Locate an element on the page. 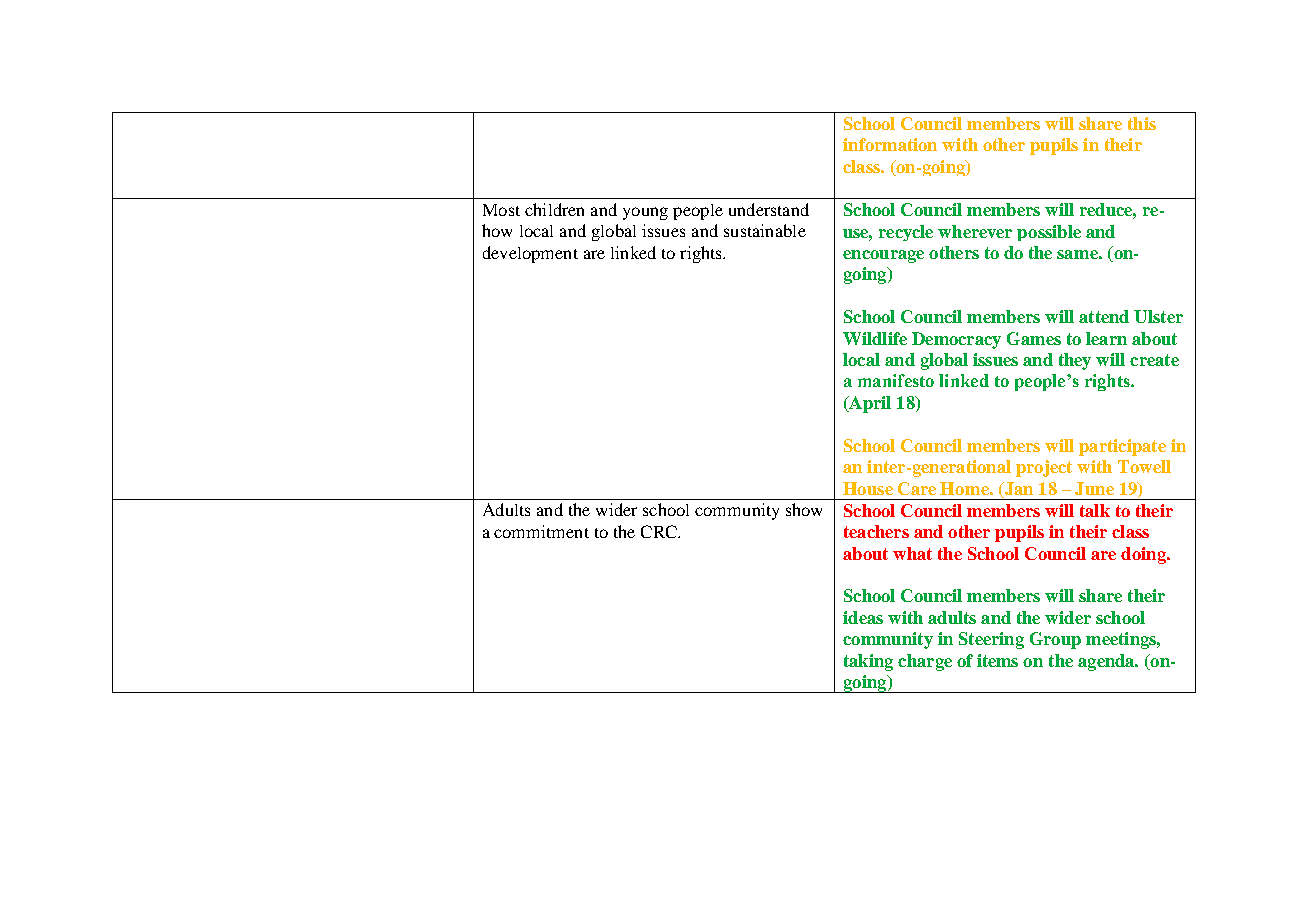 Image resolution: width=1308 pixels, height=924 pixels. June is located at coordinates (1094, 488).
